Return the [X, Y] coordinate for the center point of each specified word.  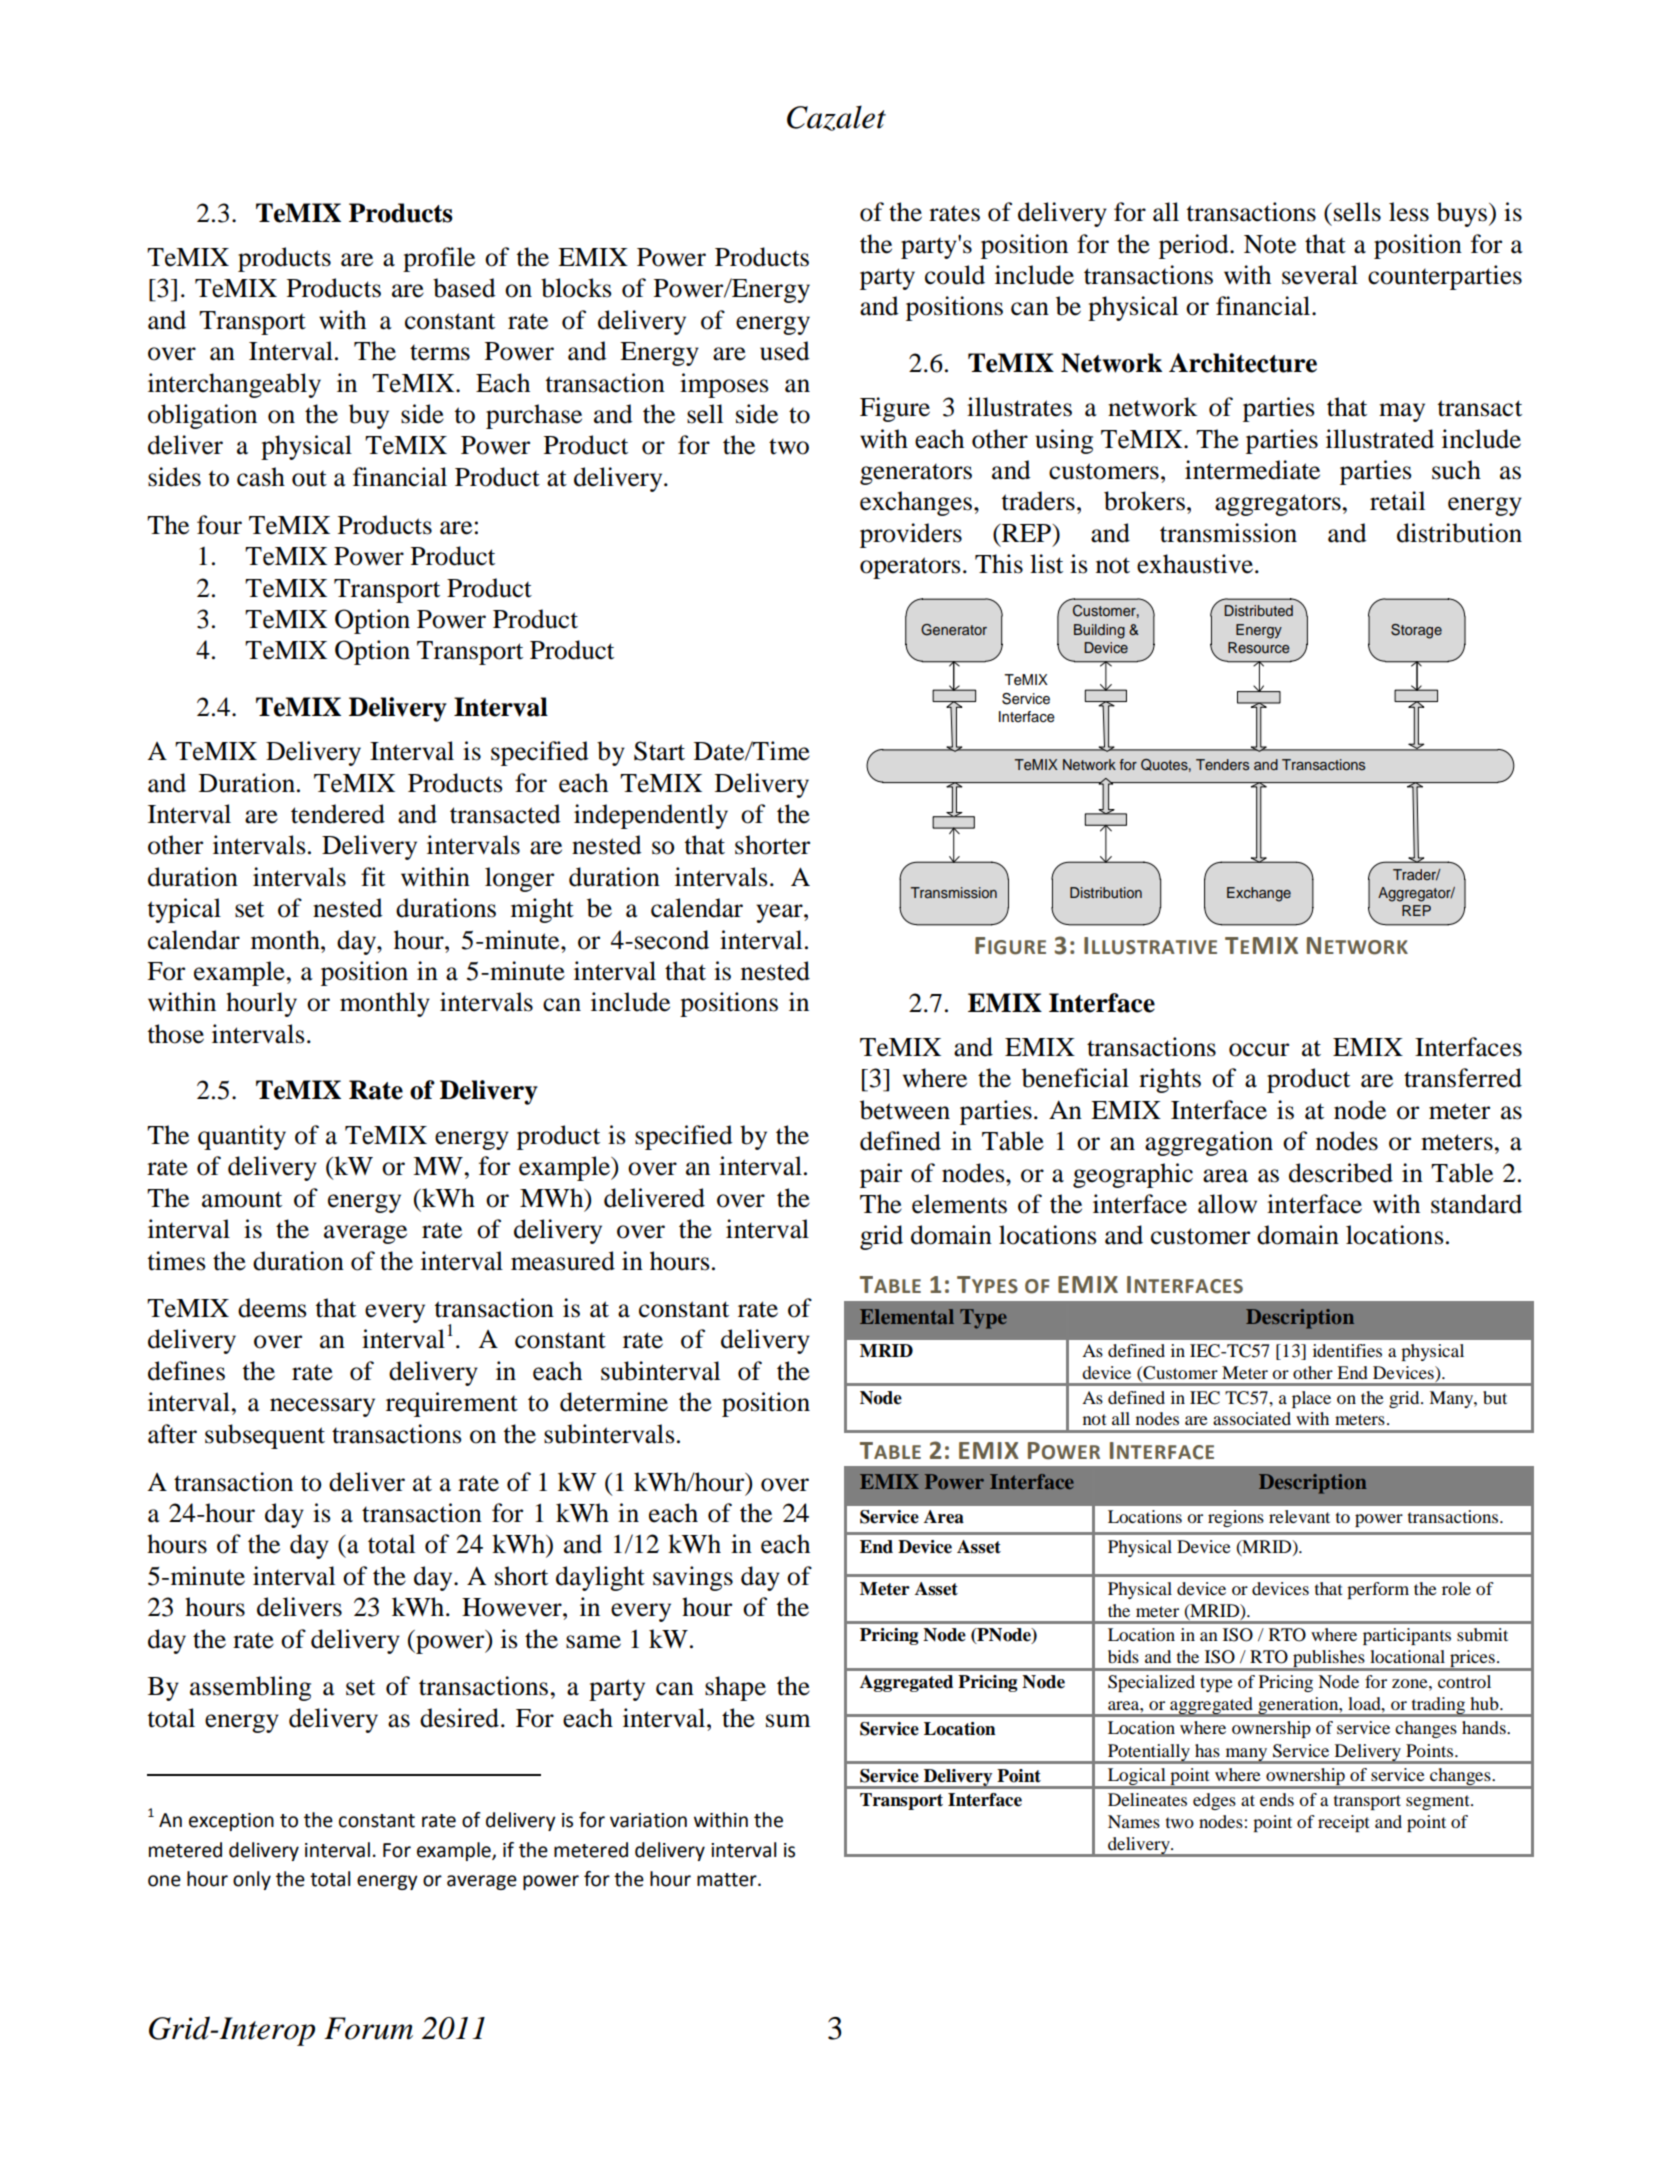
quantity [242, 1137]
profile [439, 259]
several [1320, 275]
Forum [368, 2028]
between [905, 1110]
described [1341, 1173]
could [955, 275]
